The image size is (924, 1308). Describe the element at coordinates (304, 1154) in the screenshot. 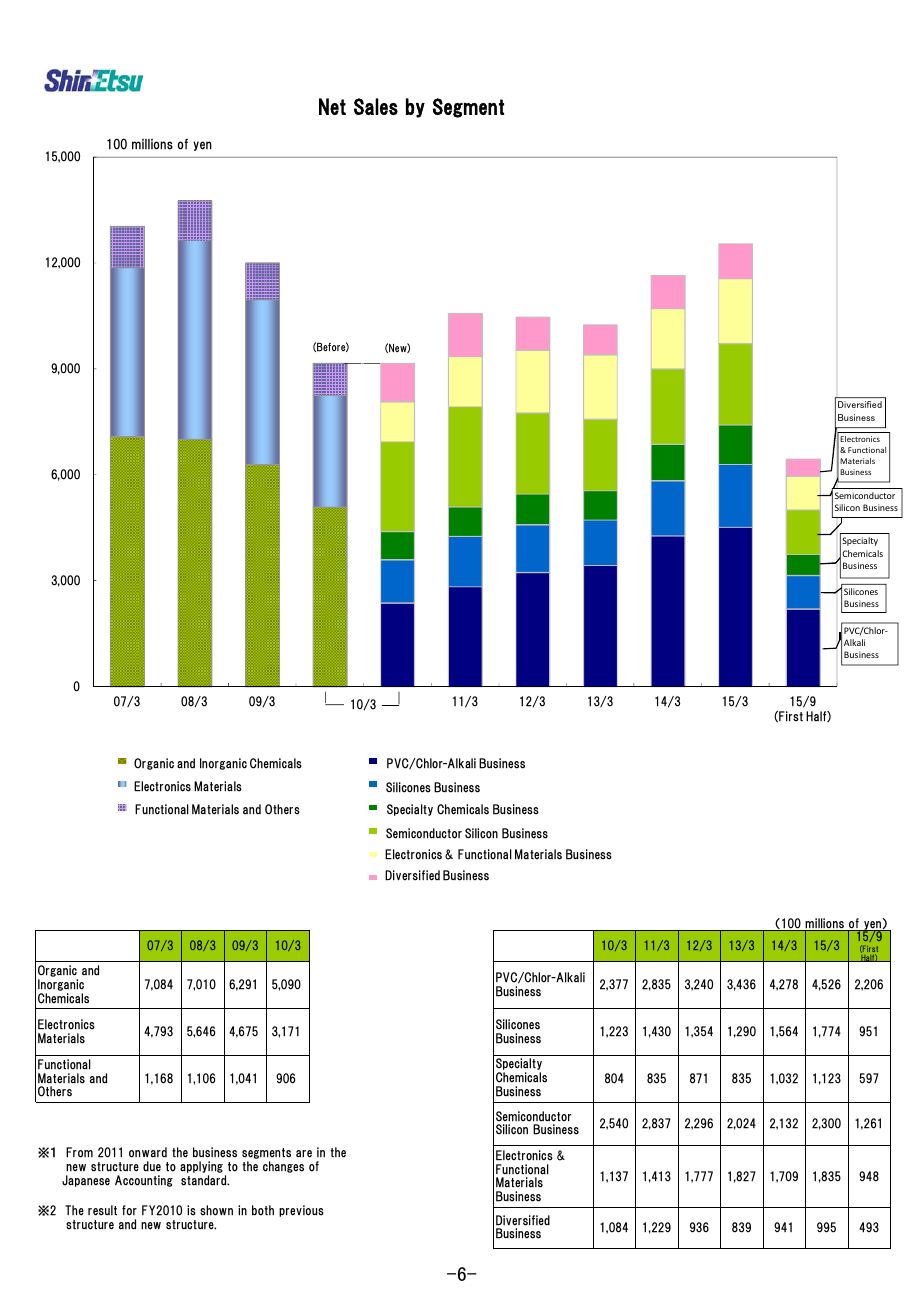

I see `are` at that location.
